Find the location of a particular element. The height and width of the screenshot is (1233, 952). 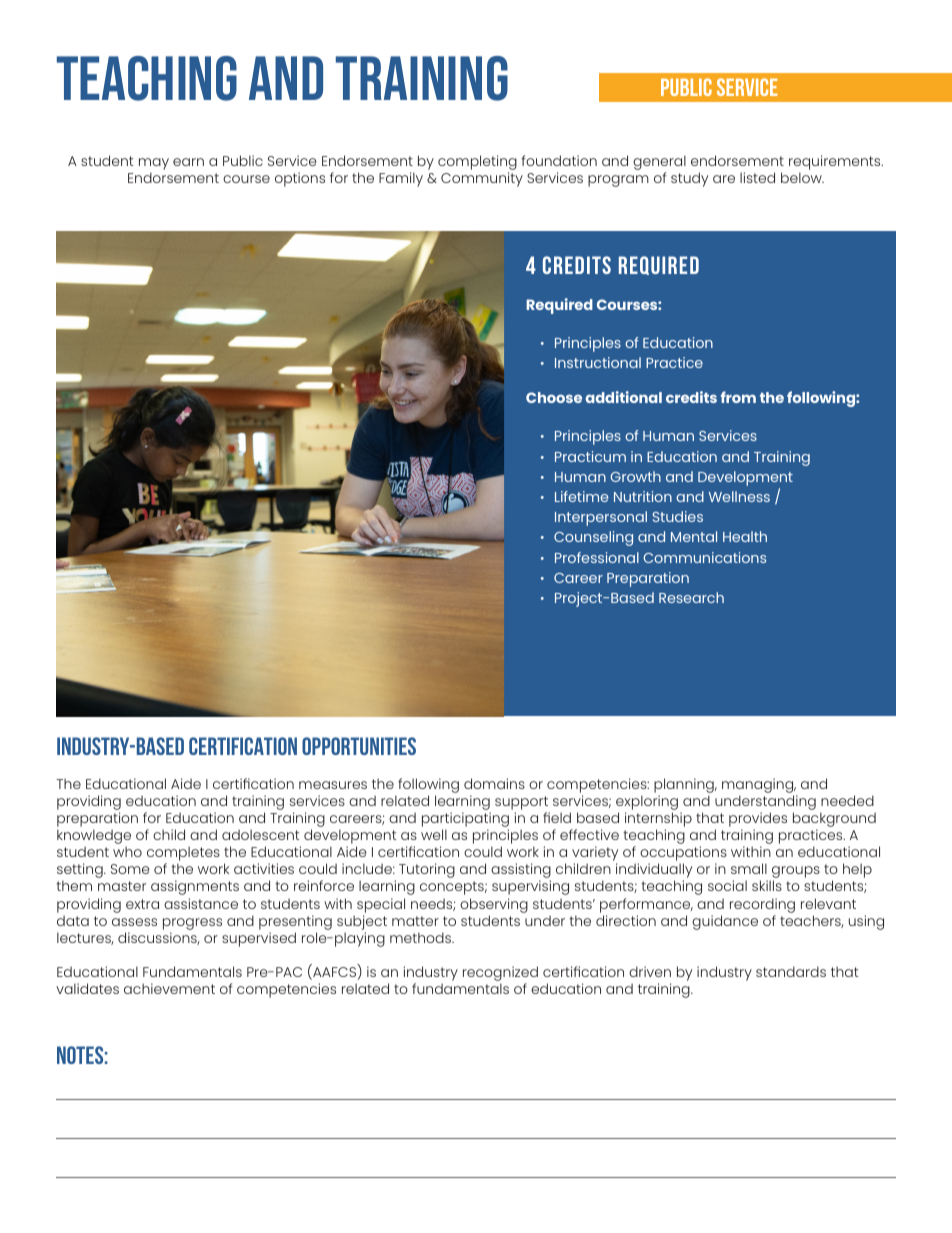

Practicum is located at coordinates (590, 456).
